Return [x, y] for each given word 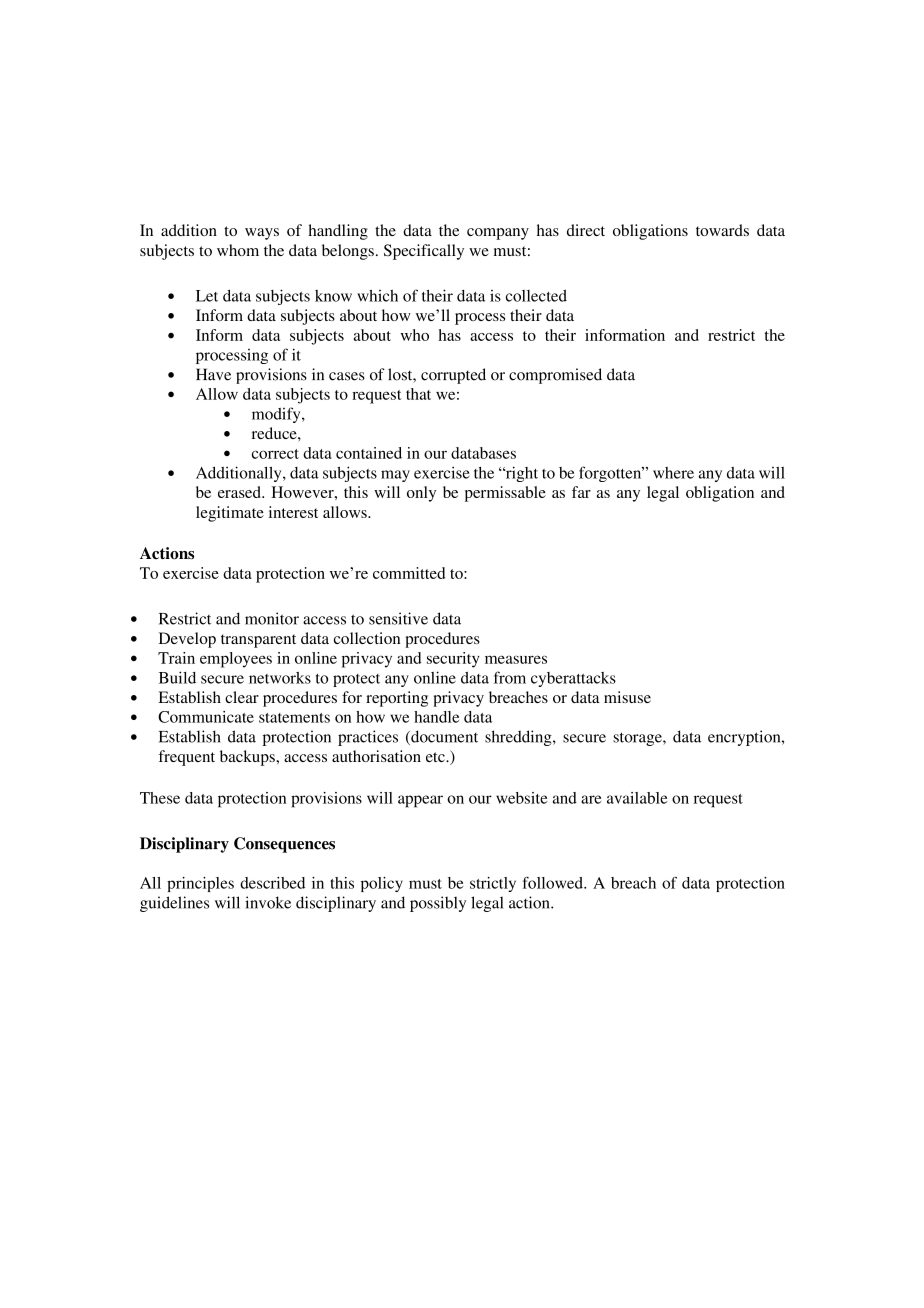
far [581, 492]
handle [436, 717]
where [673, 473]
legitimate [230, 514]
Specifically [424, 252]
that [418, 394]
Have [213, 374]
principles [200, 884]
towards [722, 230]
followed [554, 883]
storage [638, 739]
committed [409, 573]
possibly [438, 904]
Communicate [206, 717]
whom [238, 250]
